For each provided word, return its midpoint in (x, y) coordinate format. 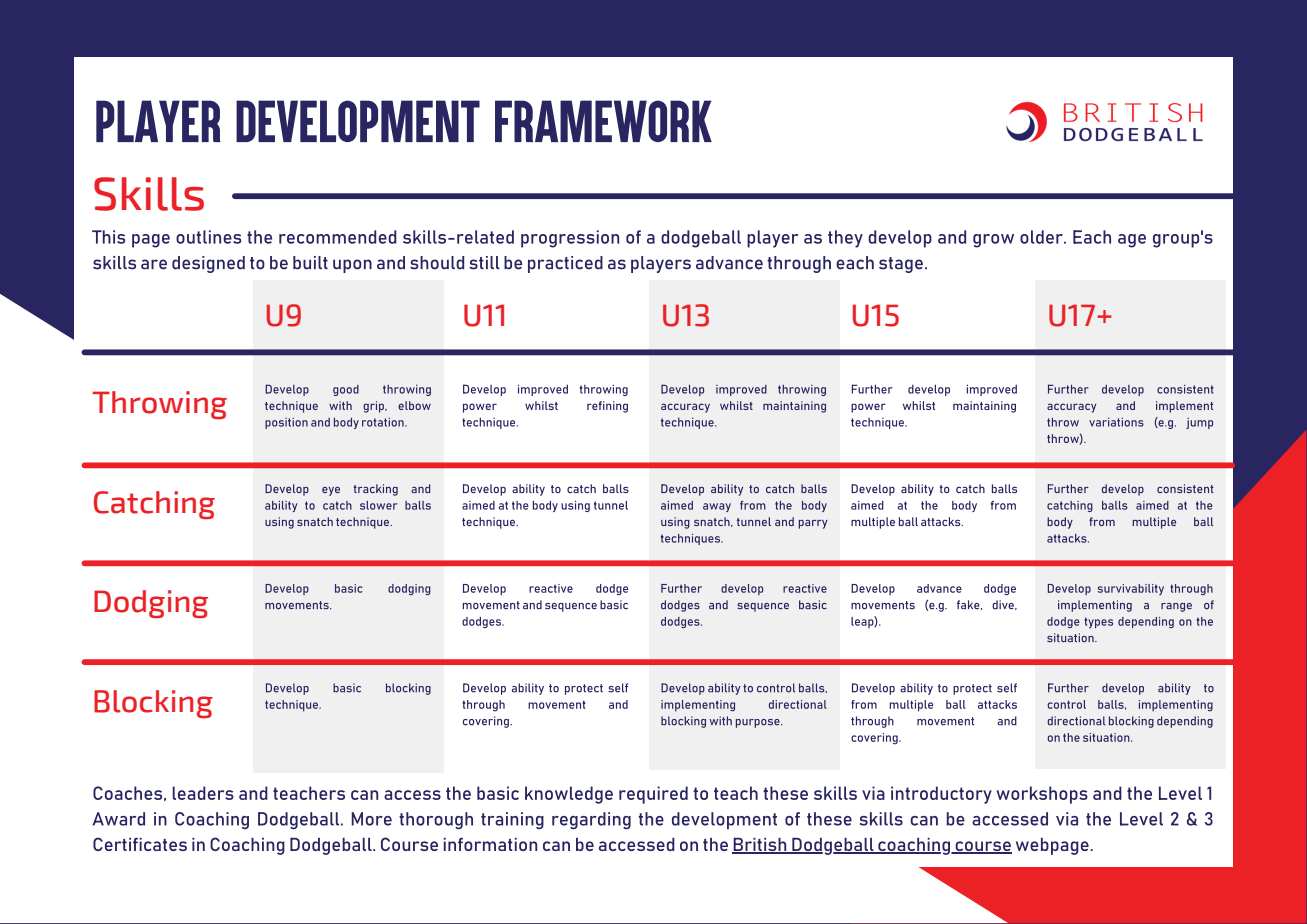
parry (813, 524)
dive (1004, 605)
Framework (603, 121)
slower (378, 505)
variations (1116, 422)
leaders (203, 793)
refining (607, 407)
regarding (591, 820)
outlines (208, 237)
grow (993, 241)
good (346, 390)
